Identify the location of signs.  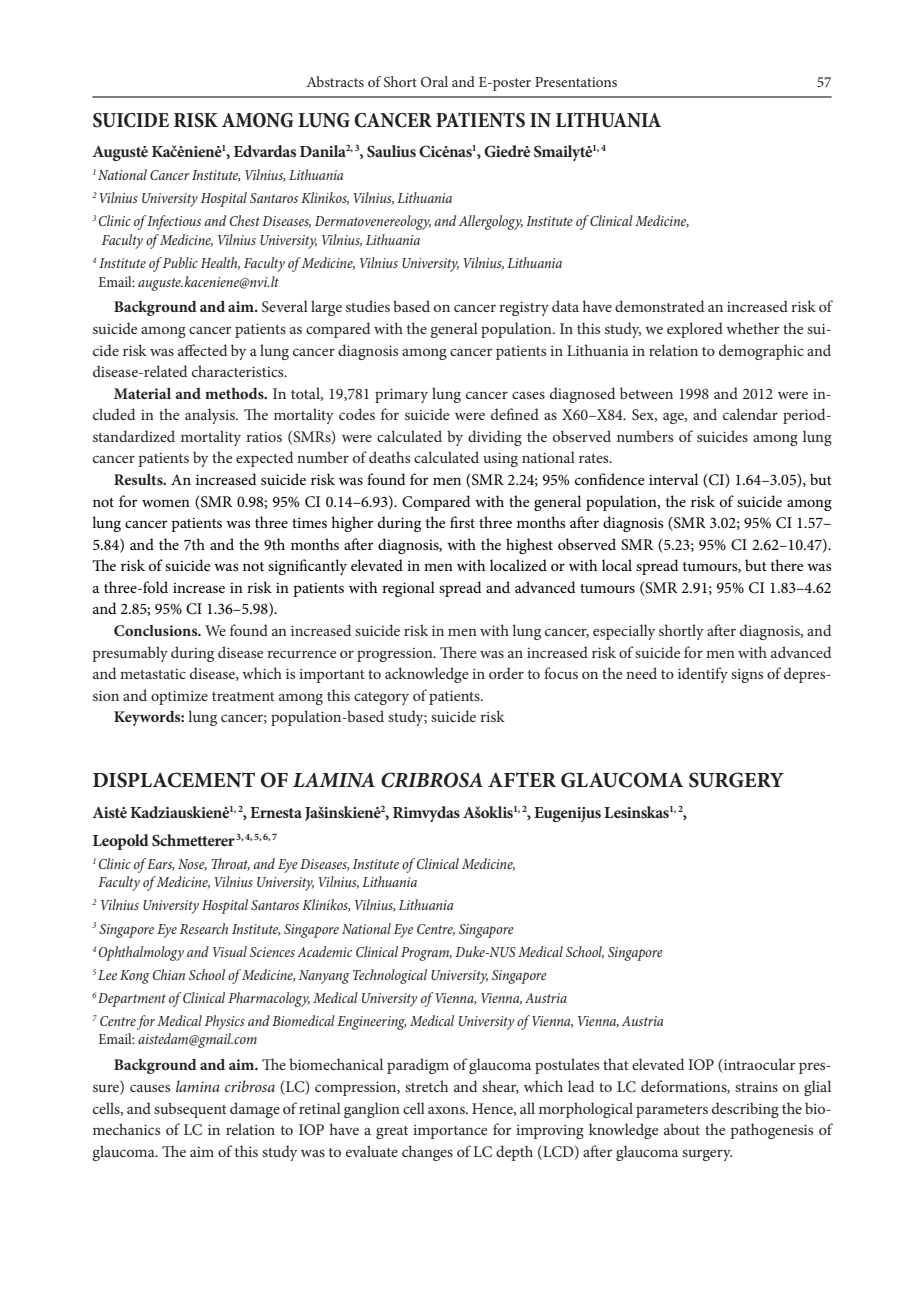
(747, 676).
